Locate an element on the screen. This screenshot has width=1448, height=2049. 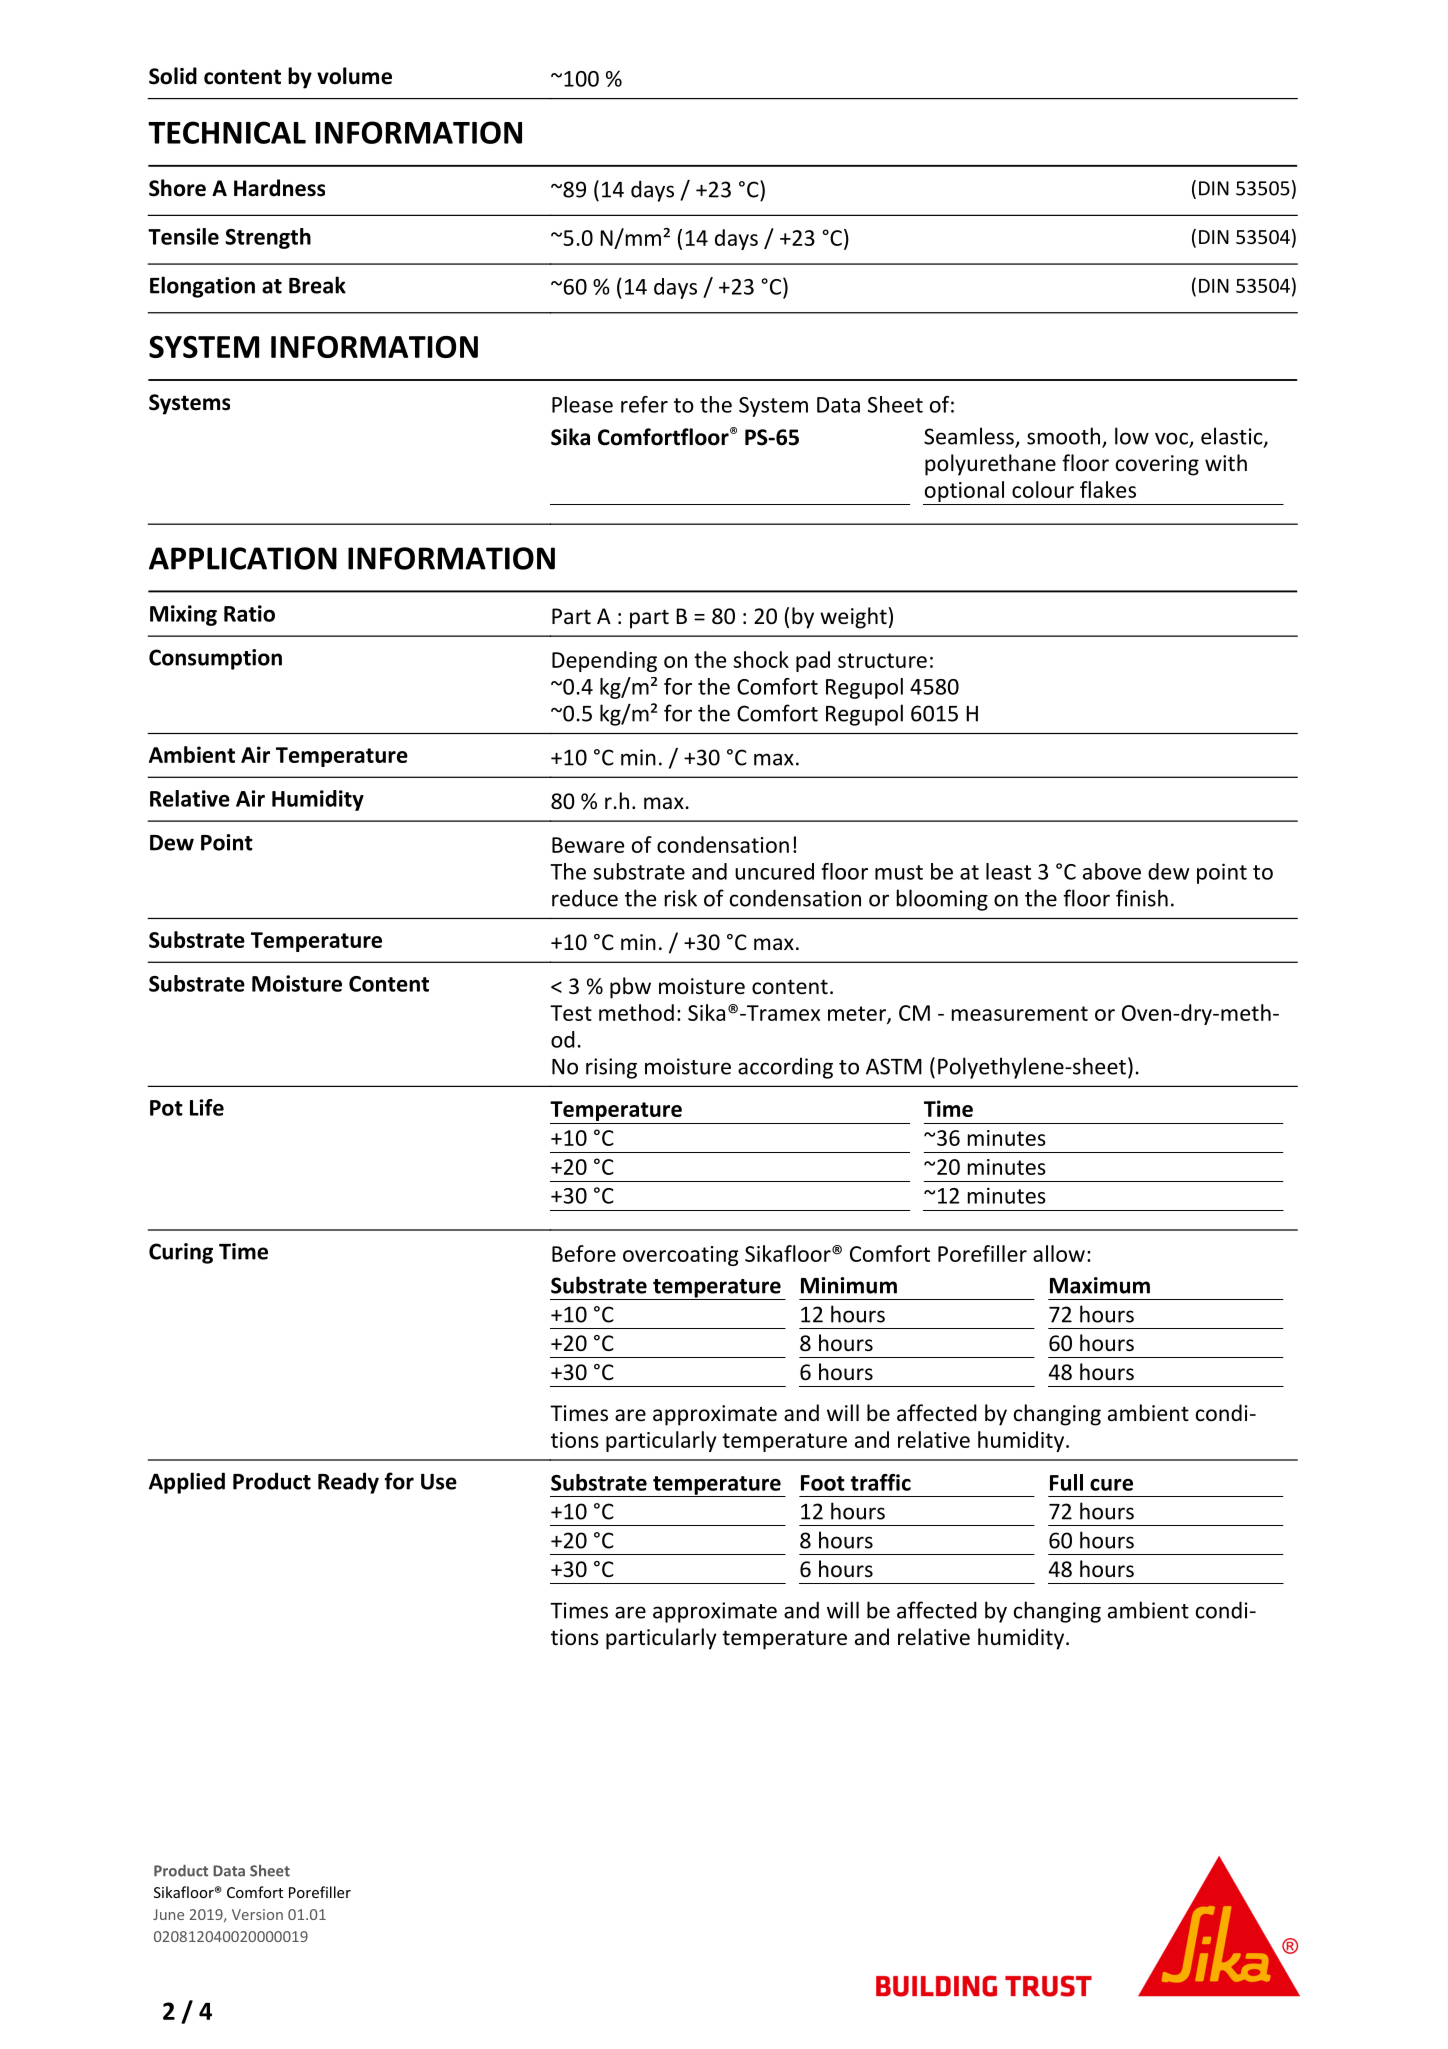
smooth is located at coordinates (1065, 437).
